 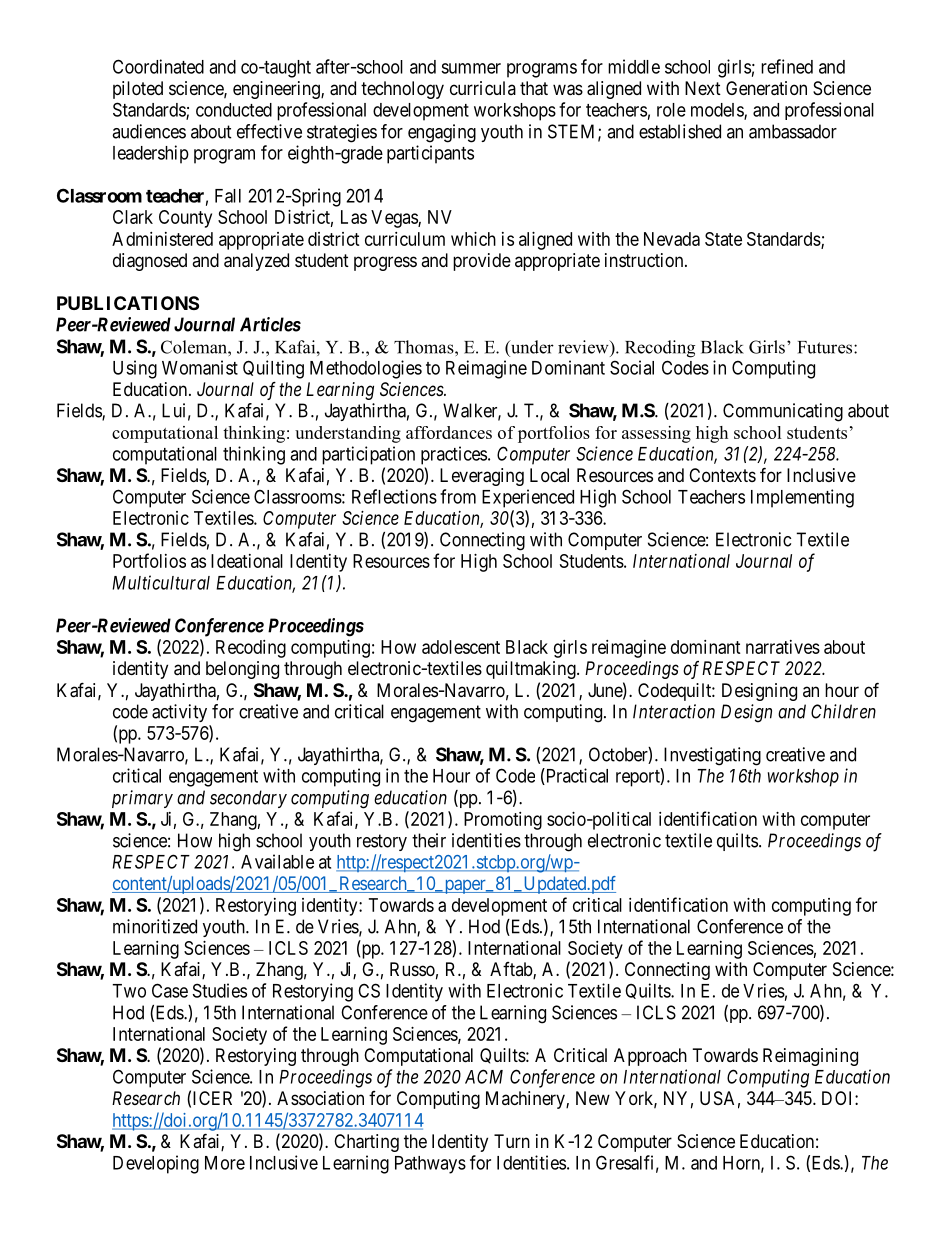 I want to click on More, so click(x=225, y=1163).
